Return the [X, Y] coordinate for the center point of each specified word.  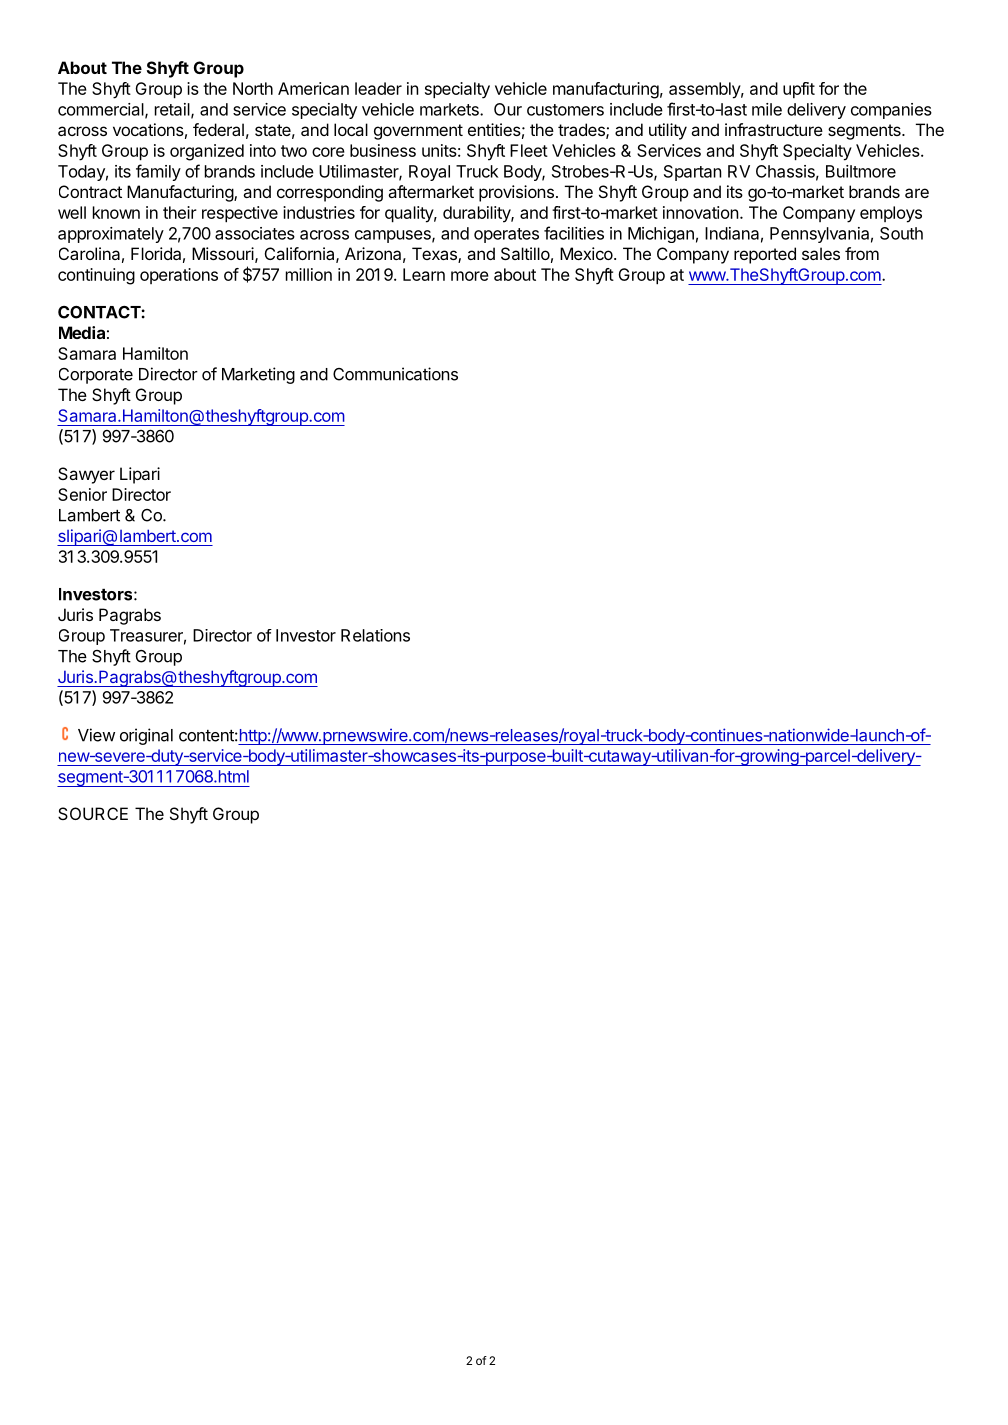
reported [765, 255]
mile [767, 109]
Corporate [96, 376]
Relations [375, 635]
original [146, 736]
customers [565, 110]
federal [218, 129]
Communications [395, 374]
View [96, 735]
